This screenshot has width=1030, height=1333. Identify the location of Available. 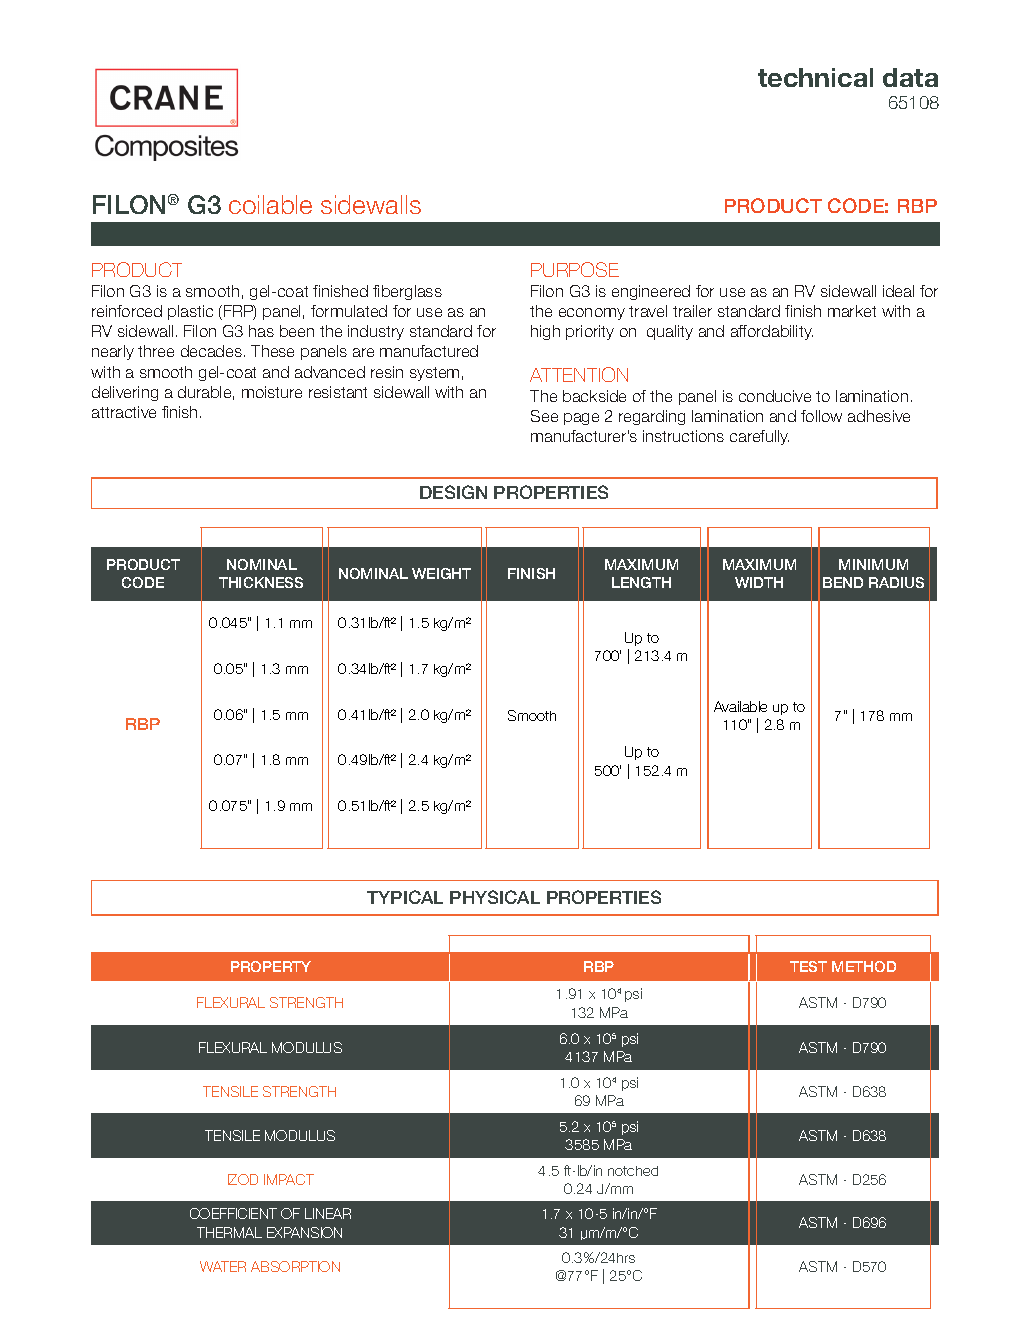
(740, 706).
